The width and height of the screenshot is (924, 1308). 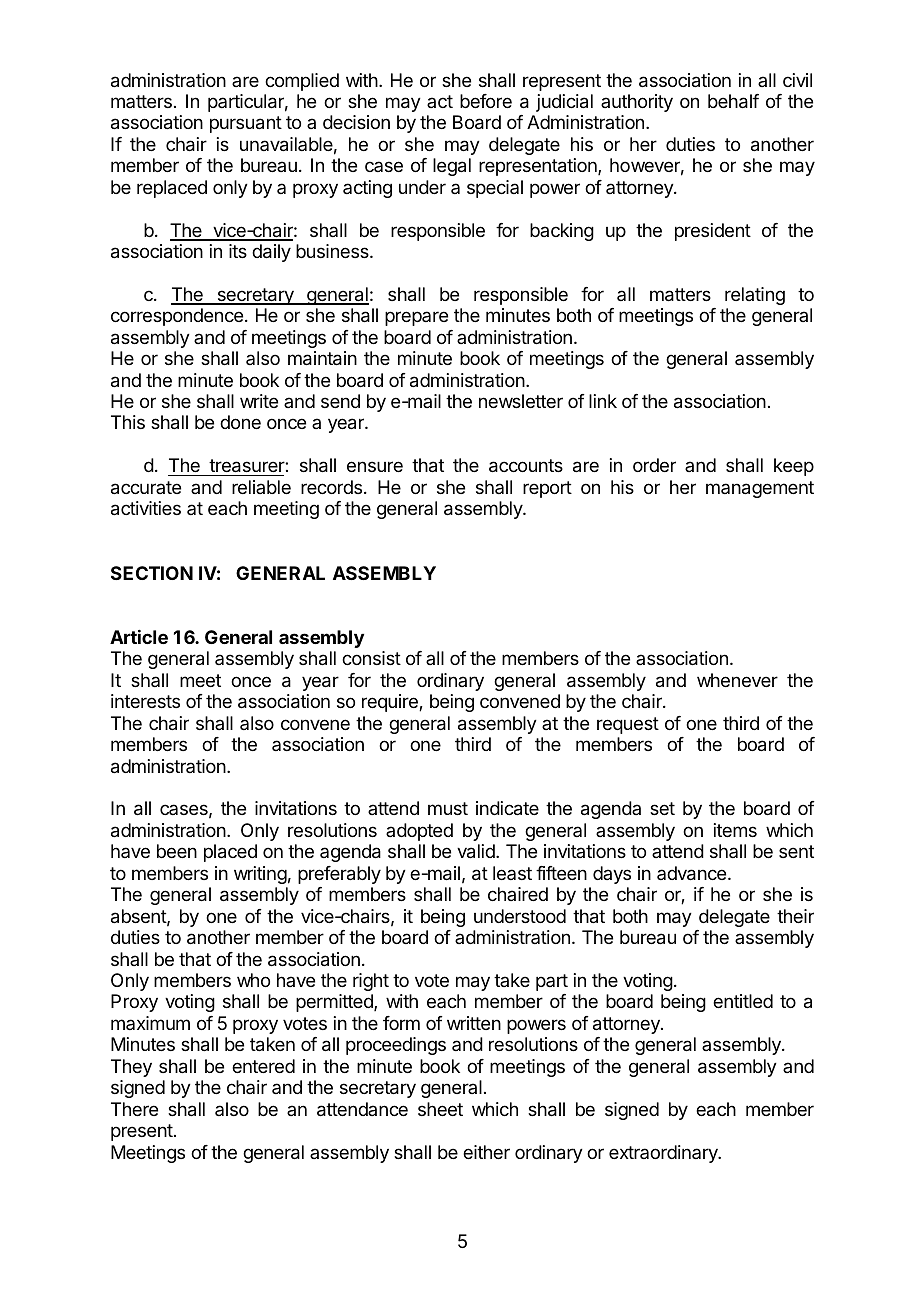 What do you see at coordinates (134, 1109) in the screenshot?
I see `There` at bounding box center [134, 1109].
